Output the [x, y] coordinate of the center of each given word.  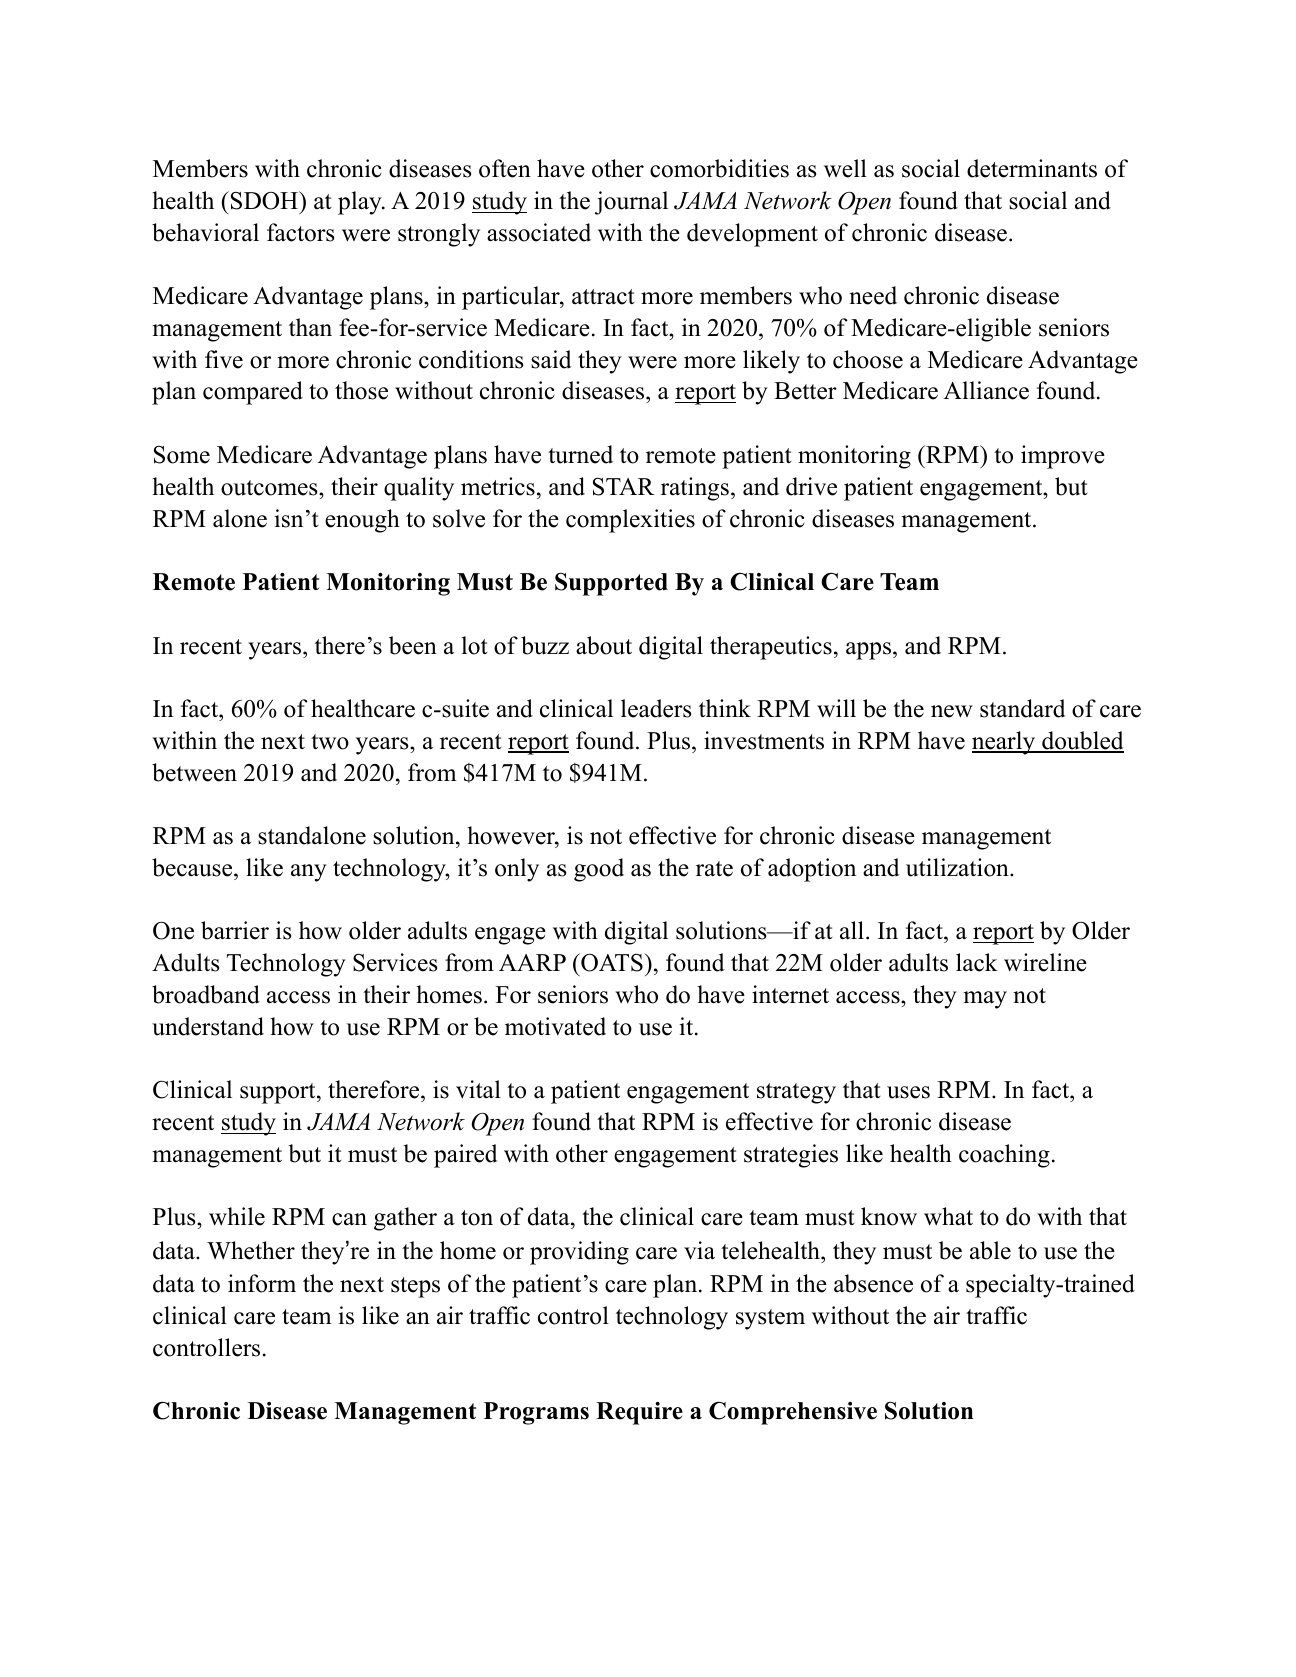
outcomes [270, 488]
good [599, 870]
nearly [1005, 743]
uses [908, 1092]
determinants [1032, 168]
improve [1063, 457]
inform [262, 1283]
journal [631, 203]
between [194, 772]
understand [208, 1026]
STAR [624, 487]
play [361, 203]
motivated [555, 1026]
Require [639, 1413]
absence [873, 1283]
